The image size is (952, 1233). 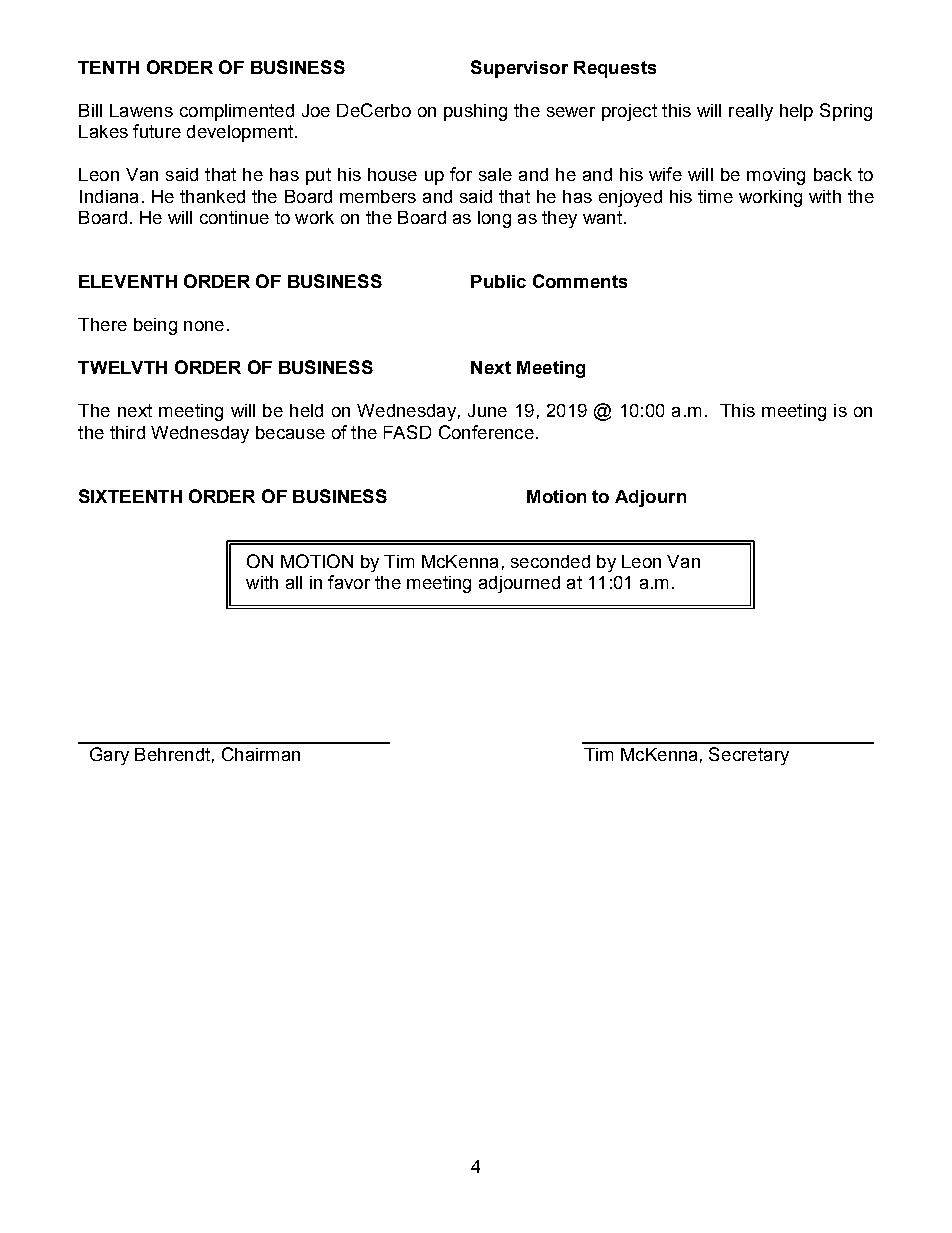 What do you see at coordinates (475, 112) in the image?
I see `pushing` at bounding box center [475, 112].
